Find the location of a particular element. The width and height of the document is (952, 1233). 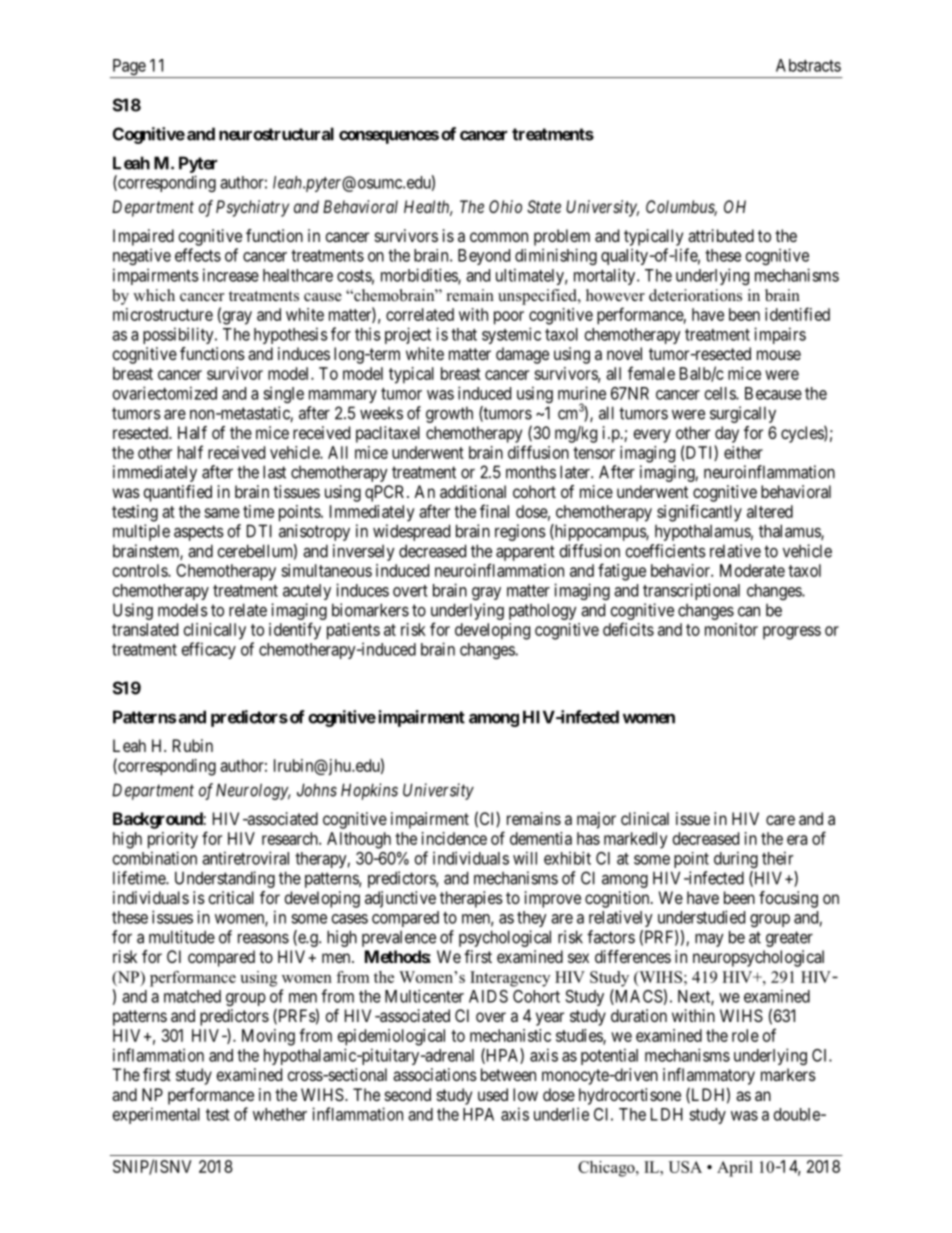

Ohio is located at coordinates (505, 206).
